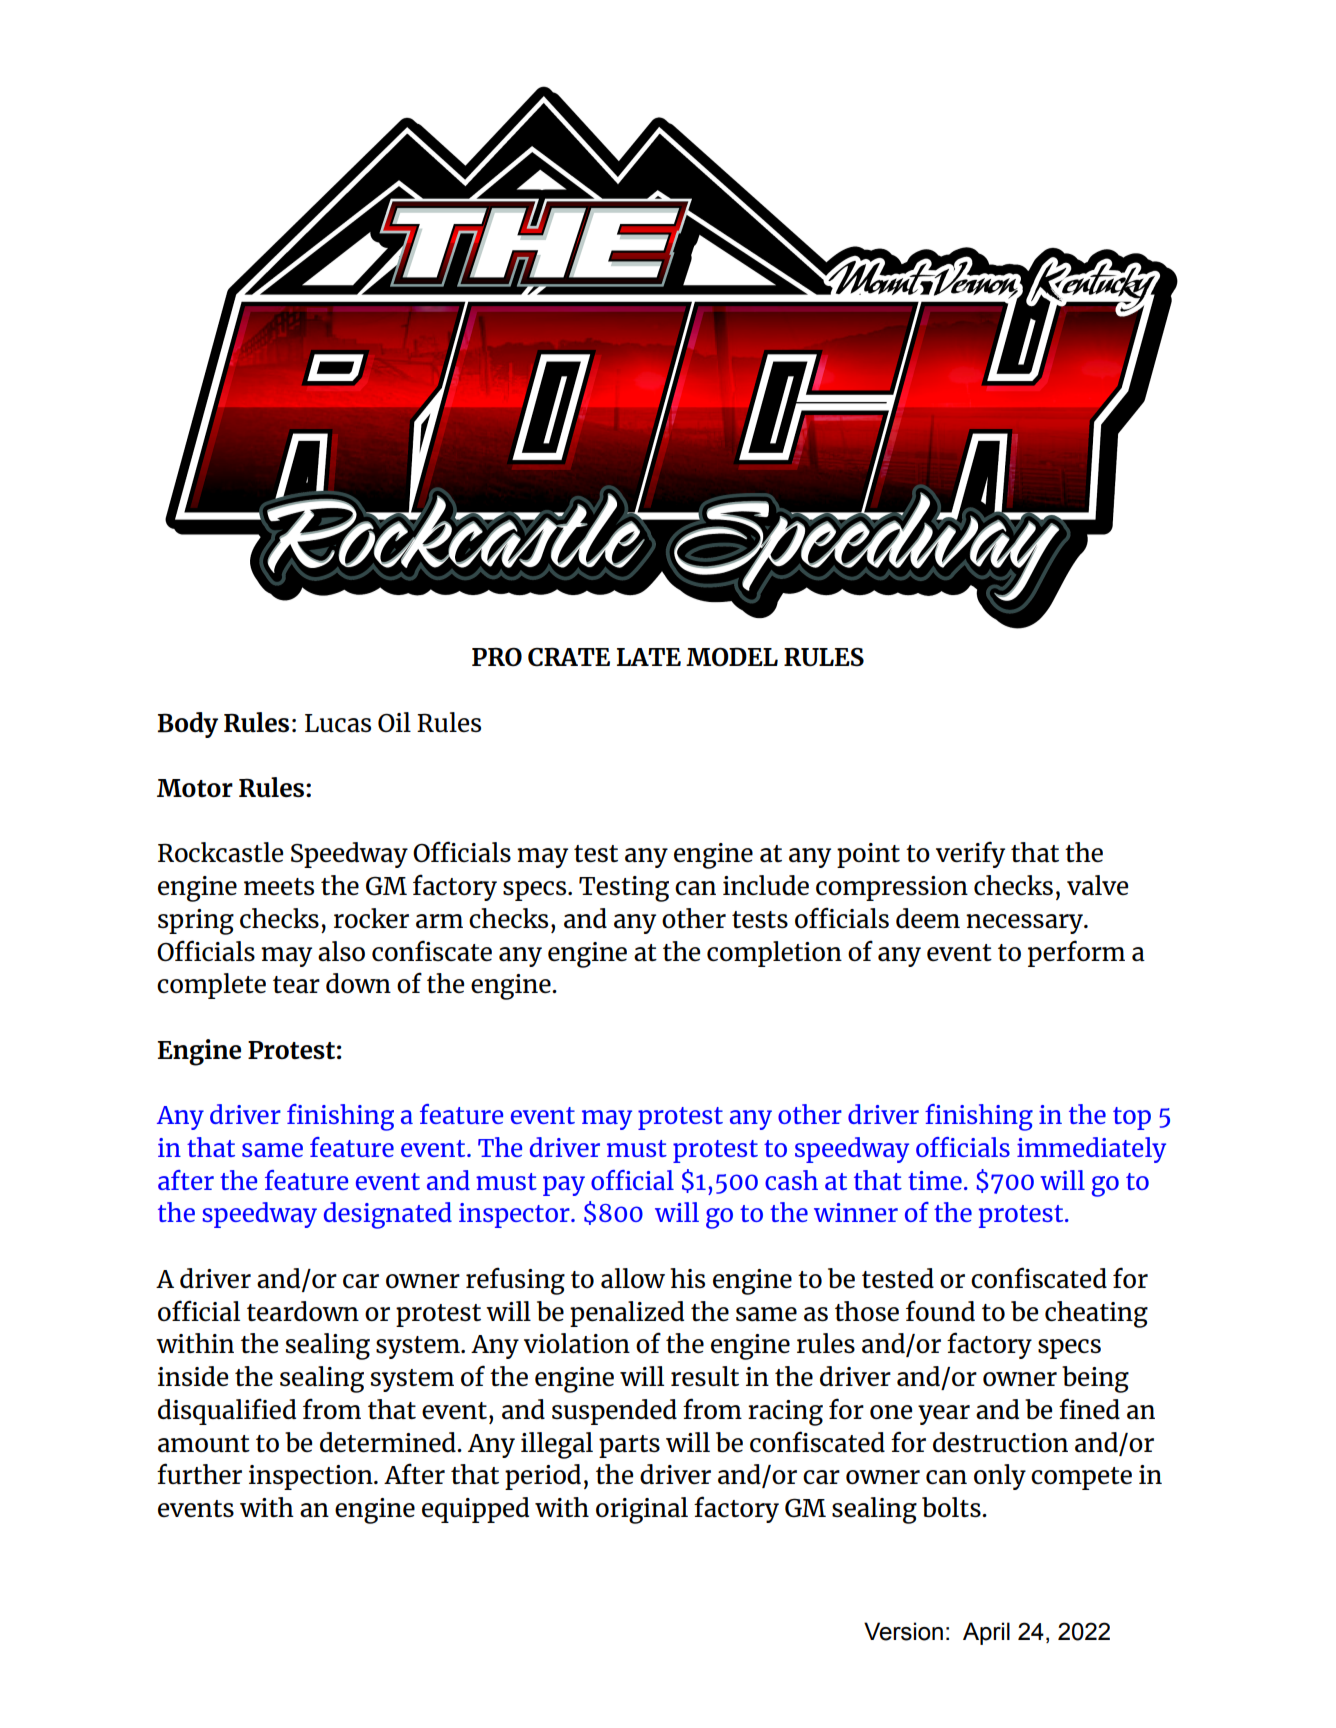 This image has height=1728, width=1336. I want to click on immediately, so click(1091, 1150).
